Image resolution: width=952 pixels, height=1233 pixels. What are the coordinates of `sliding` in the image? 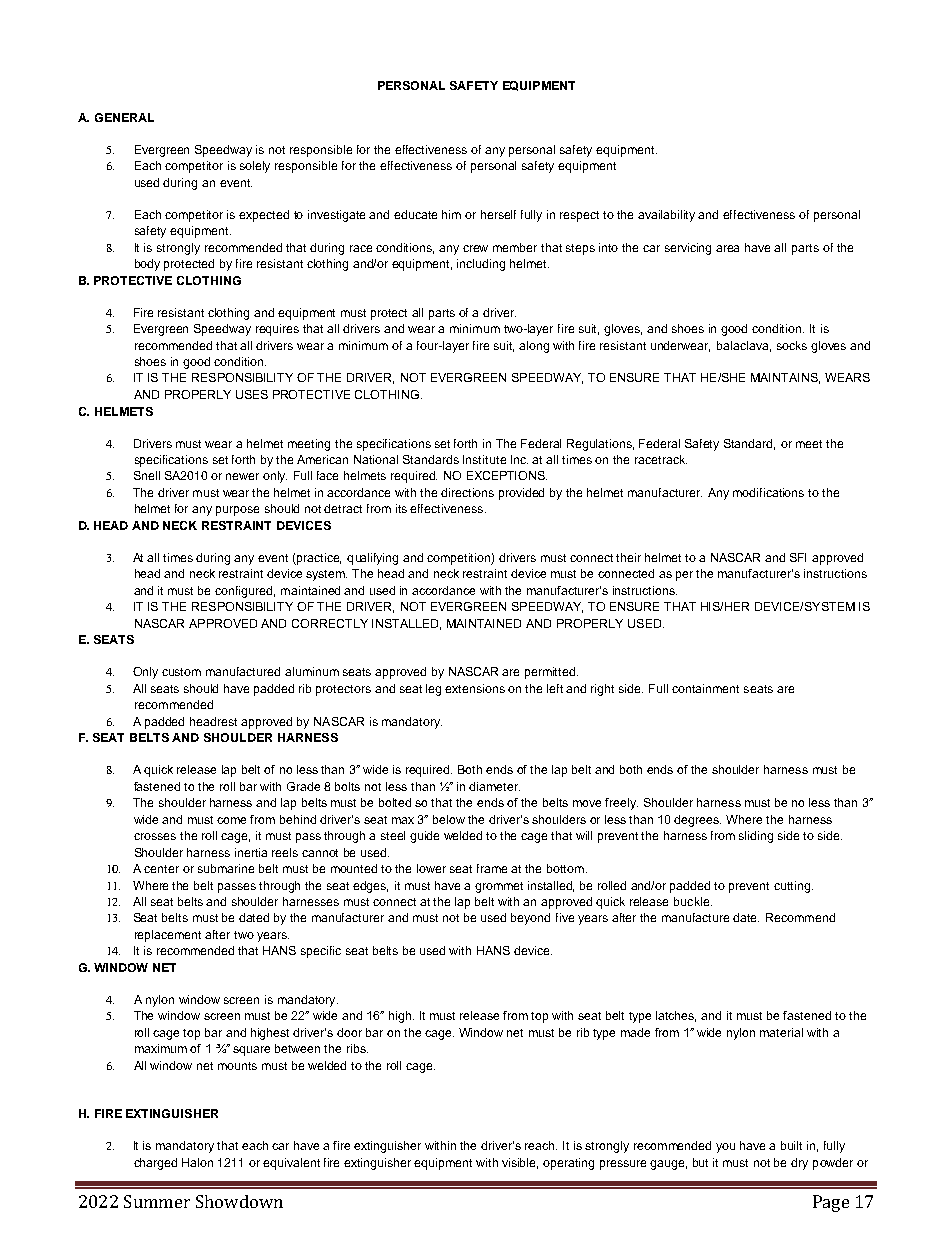 It's located at (756, 837).
